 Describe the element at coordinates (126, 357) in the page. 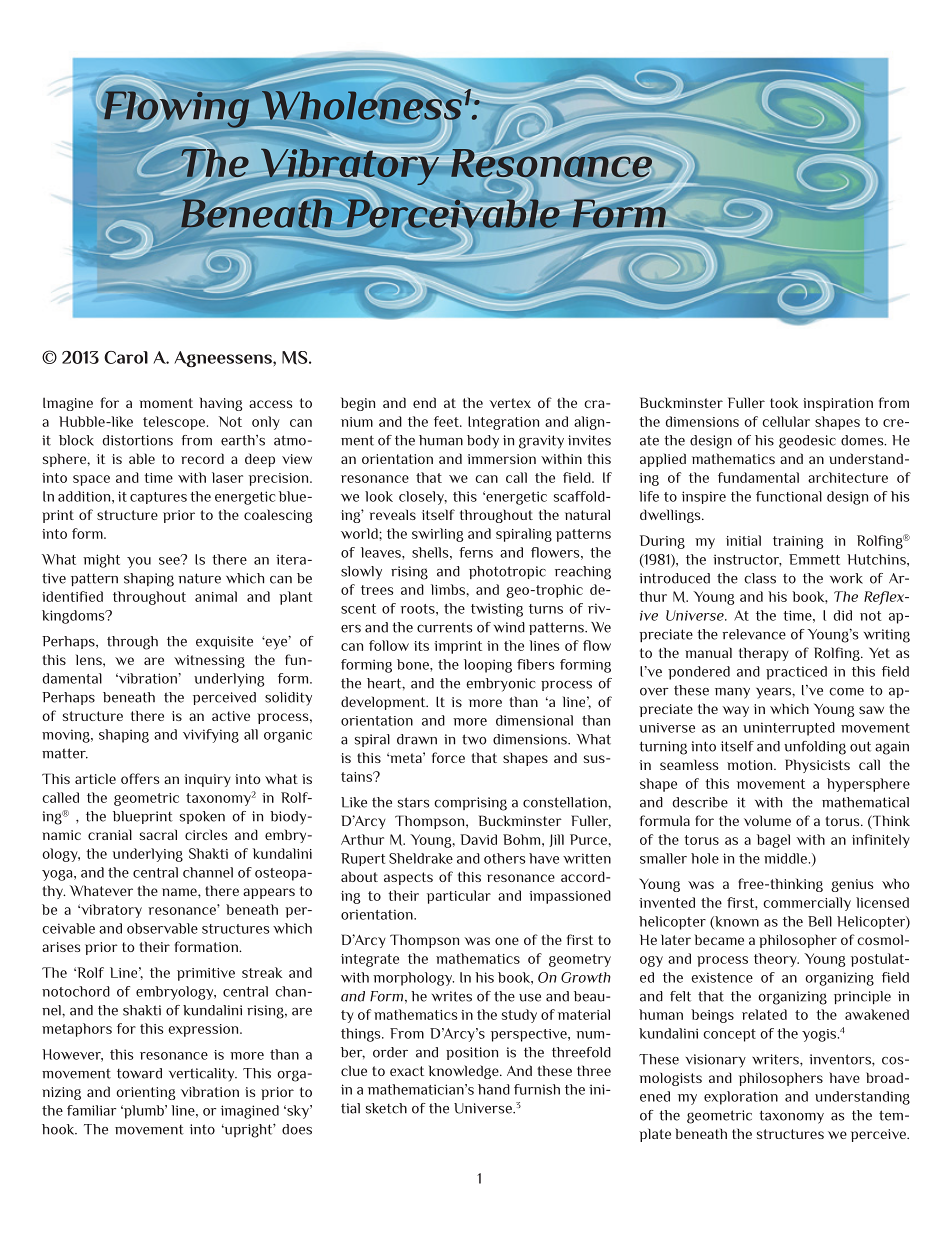

I see `Carol` at that location.
